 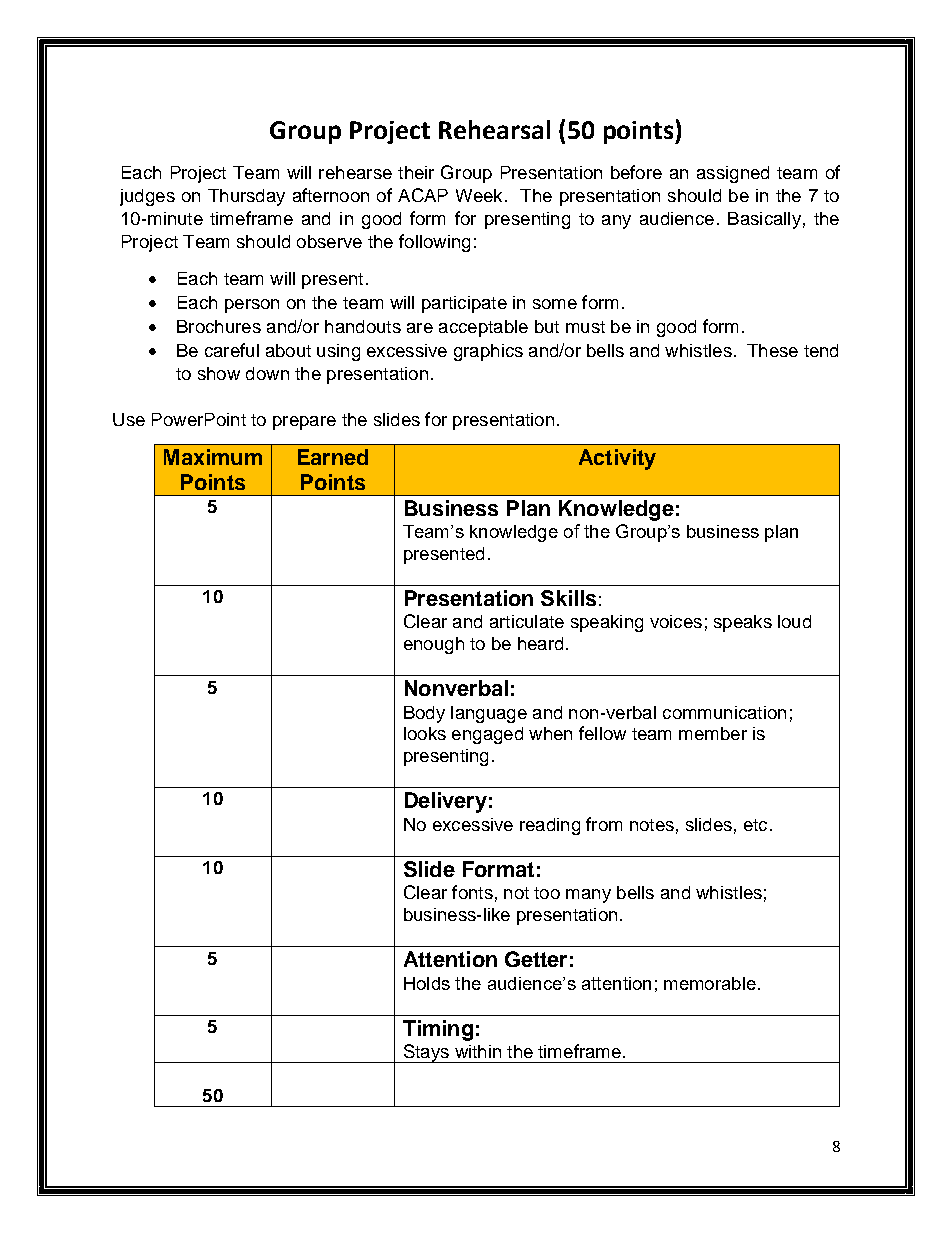 I want to click on Timing, so click(x=438, y=1030).
